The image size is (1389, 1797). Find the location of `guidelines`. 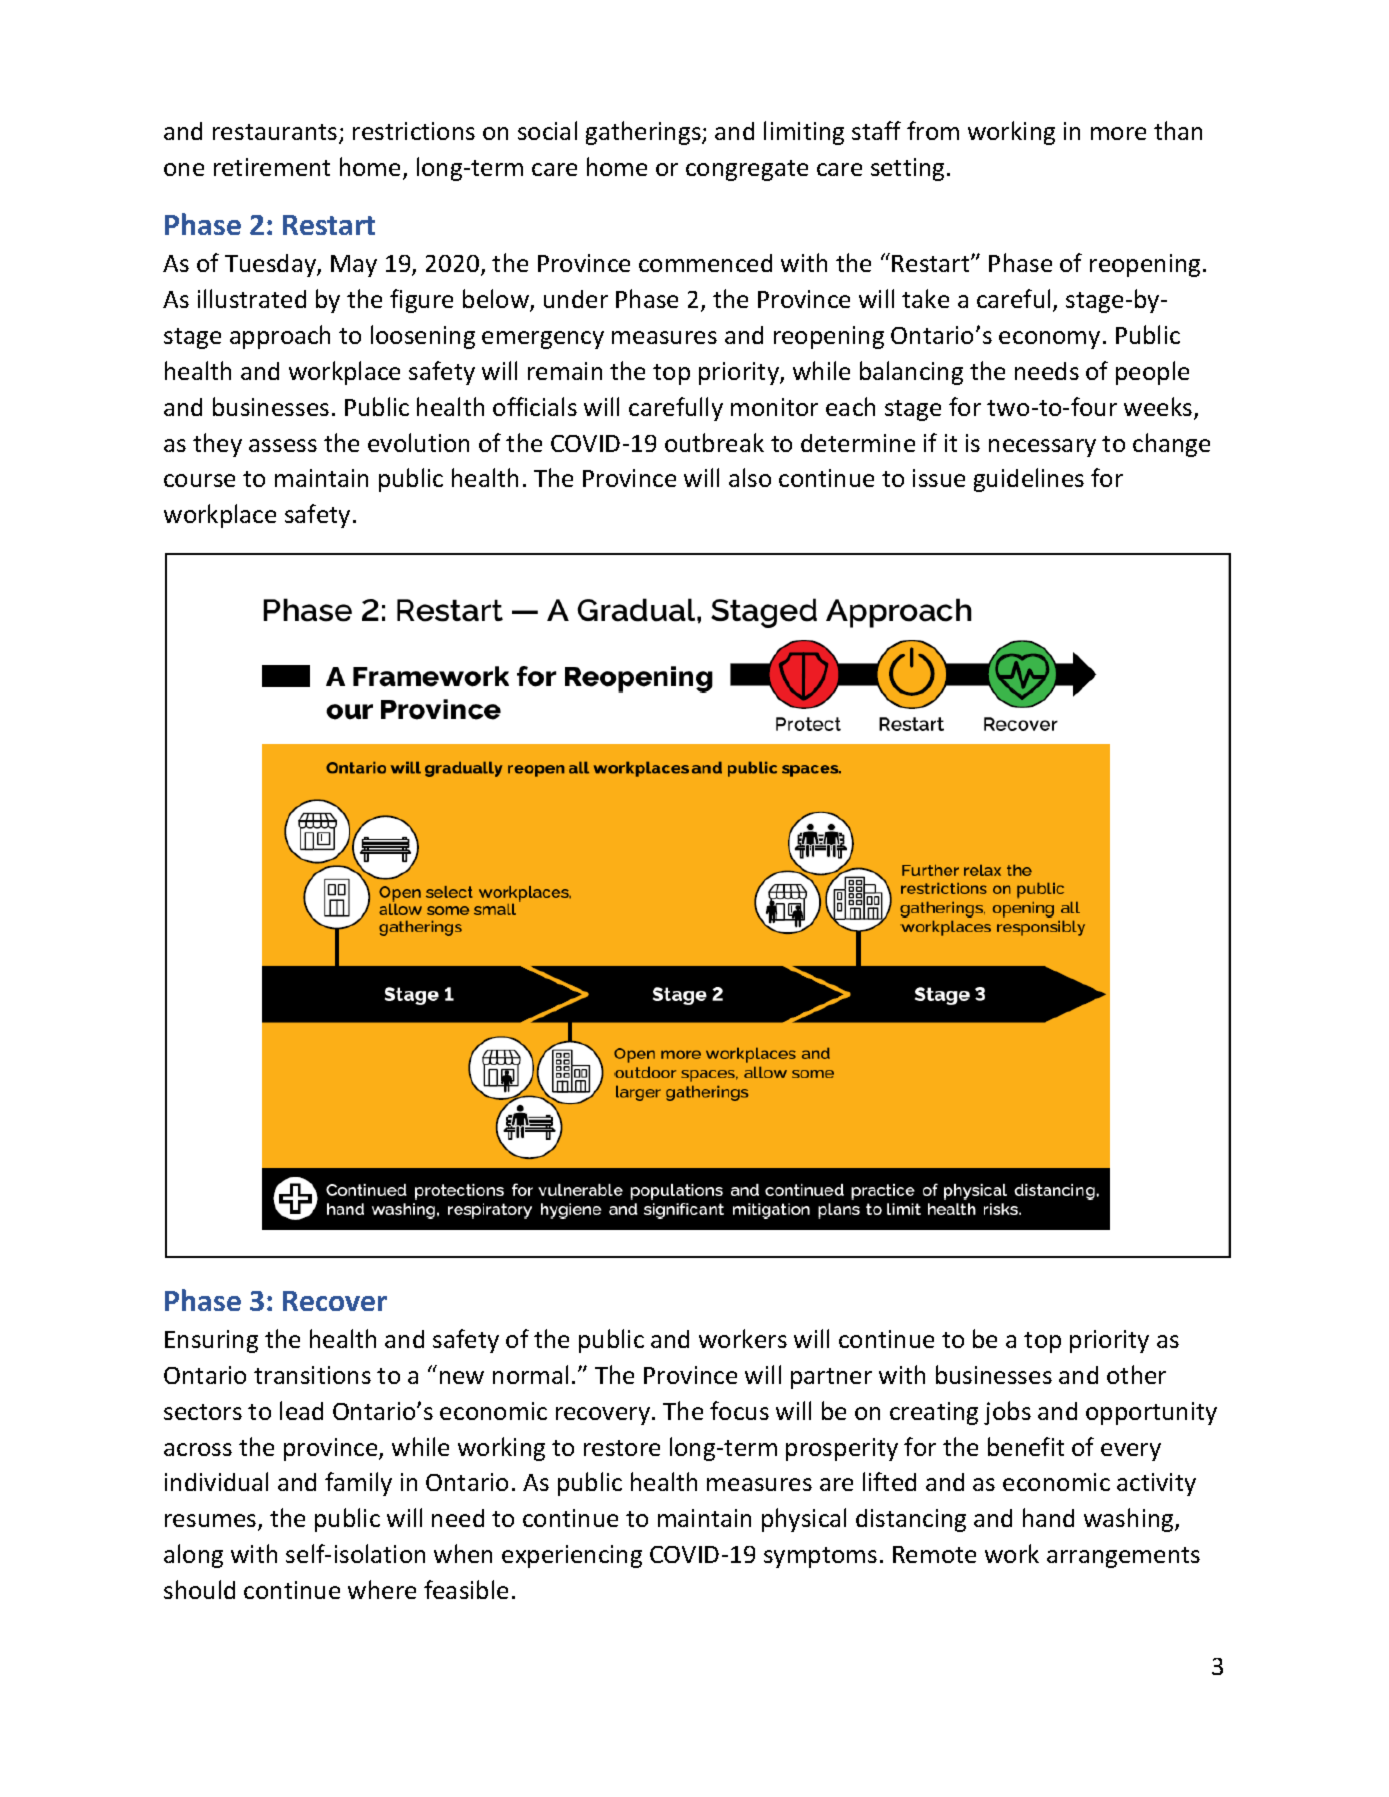

guidelines is located at coordinates (1029, 480).
